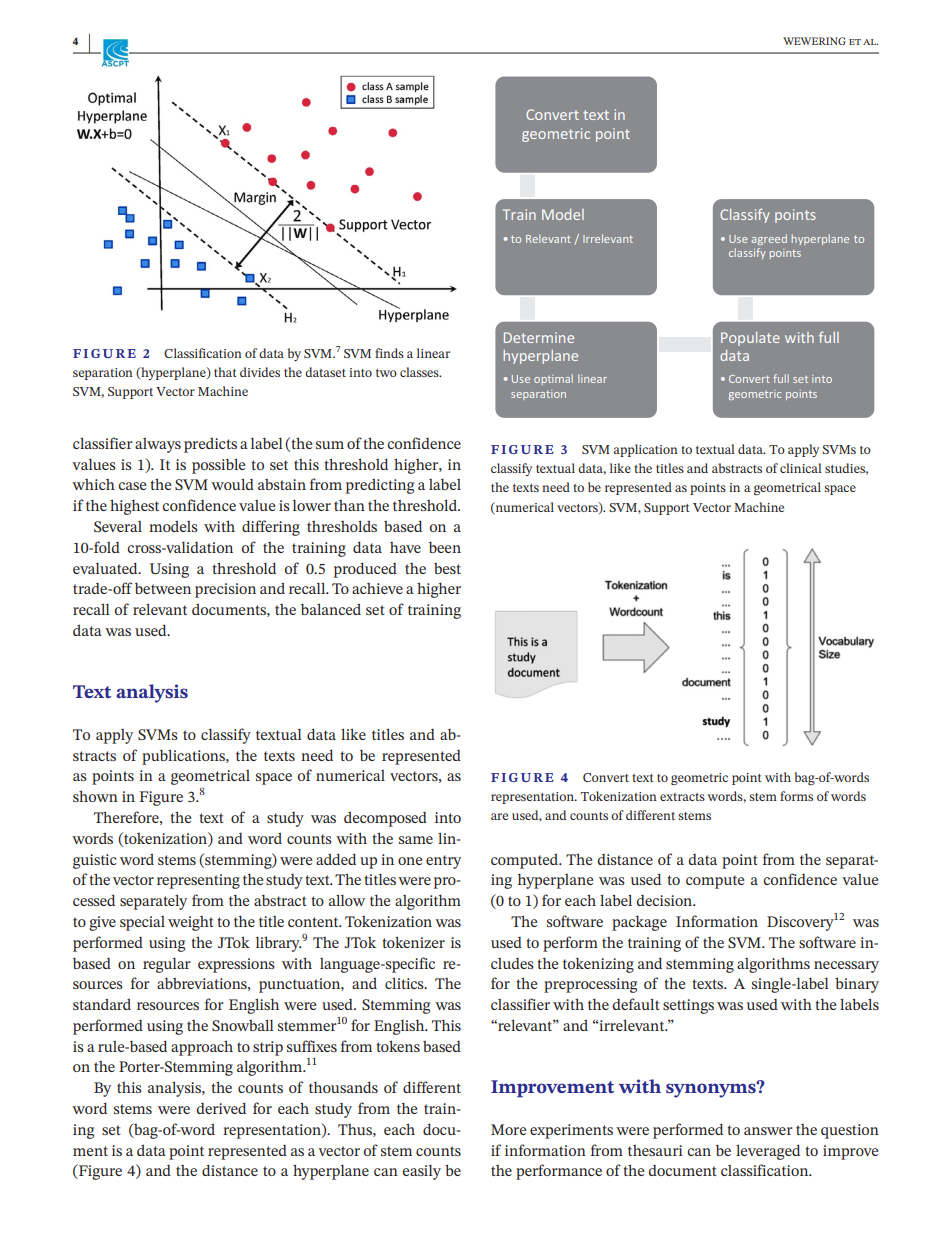 The height and width of the image is (1251, 952). Describe the element at coordinates (768, 1152) in the image. I see `leveraged` at that location.
